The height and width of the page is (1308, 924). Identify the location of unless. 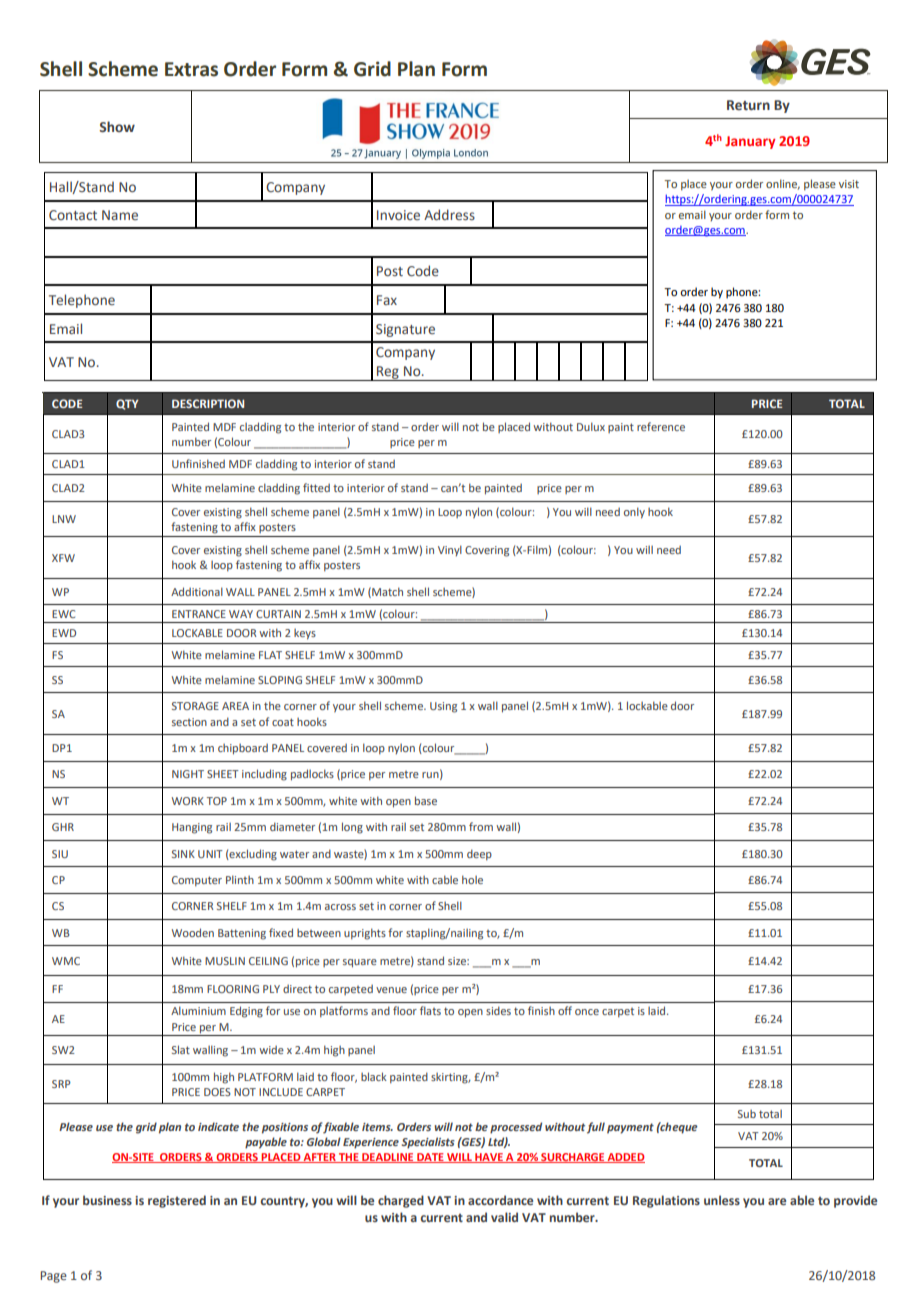
(722, 1200).
